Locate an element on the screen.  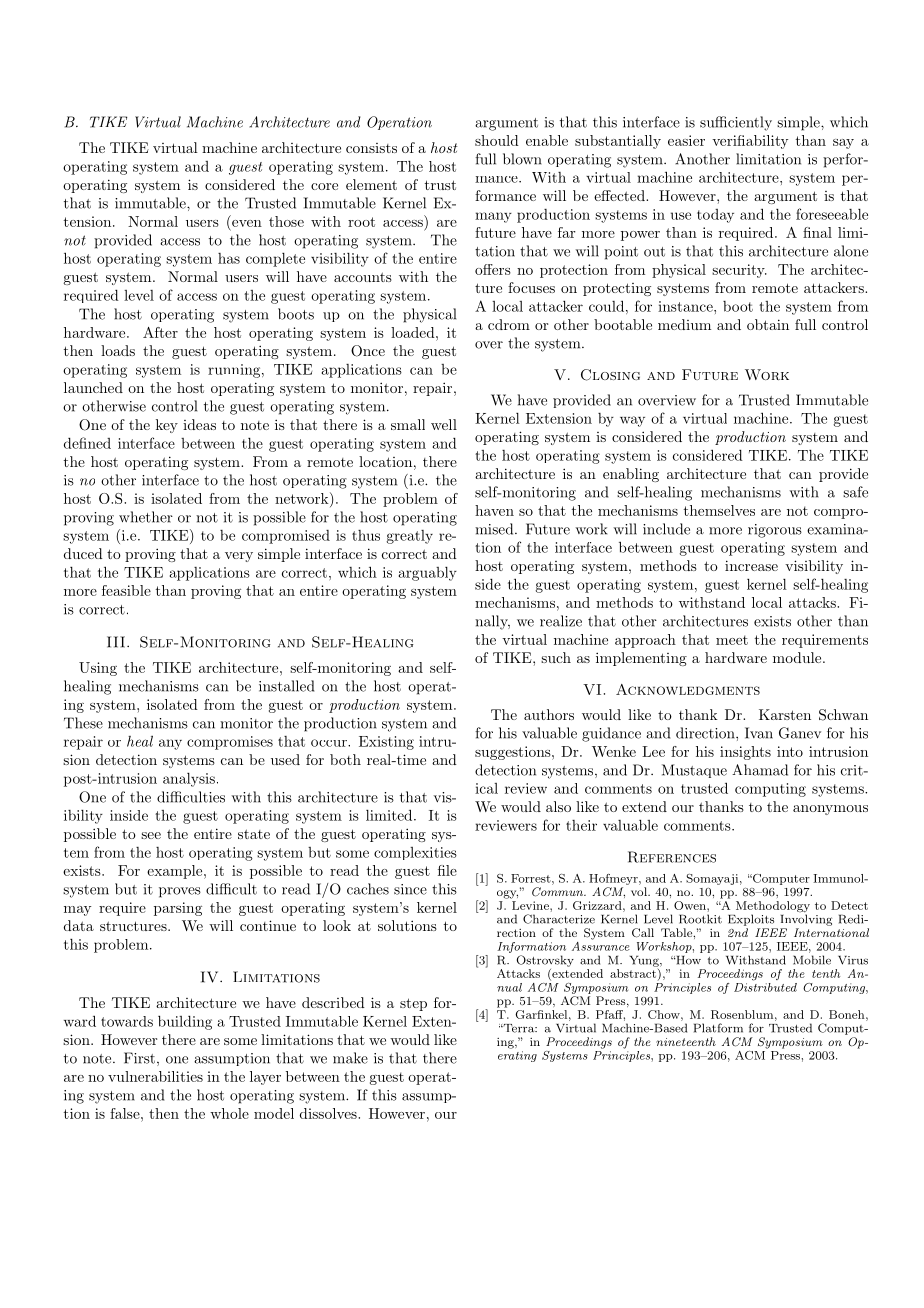
vulnerabilities is located at coordinates (155, 1076).
